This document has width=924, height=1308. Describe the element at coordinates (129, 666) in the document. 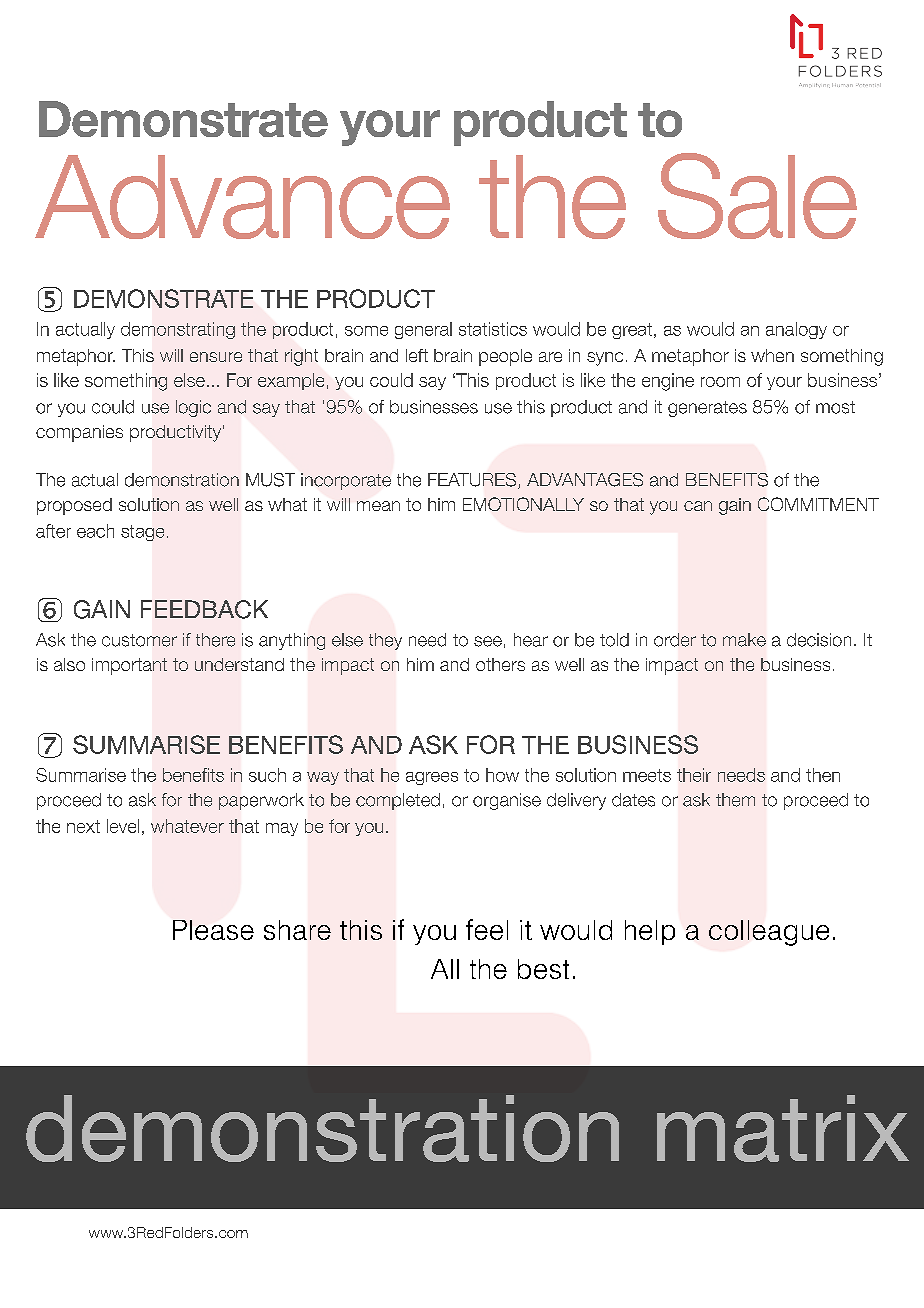

I see `important` at that location.
